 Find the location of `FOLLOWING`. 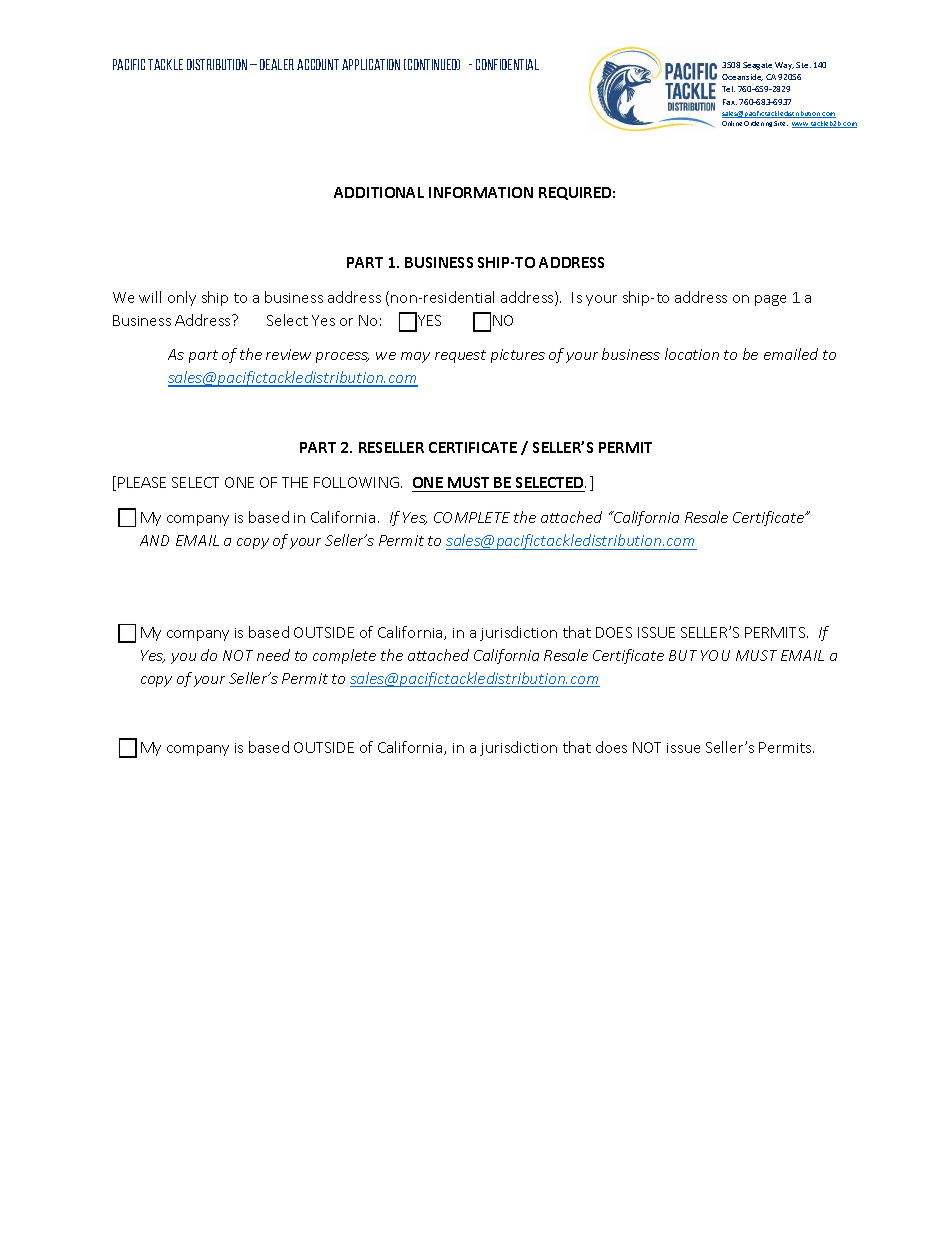

FOLLOWING is located at coordinates (356, 482).
